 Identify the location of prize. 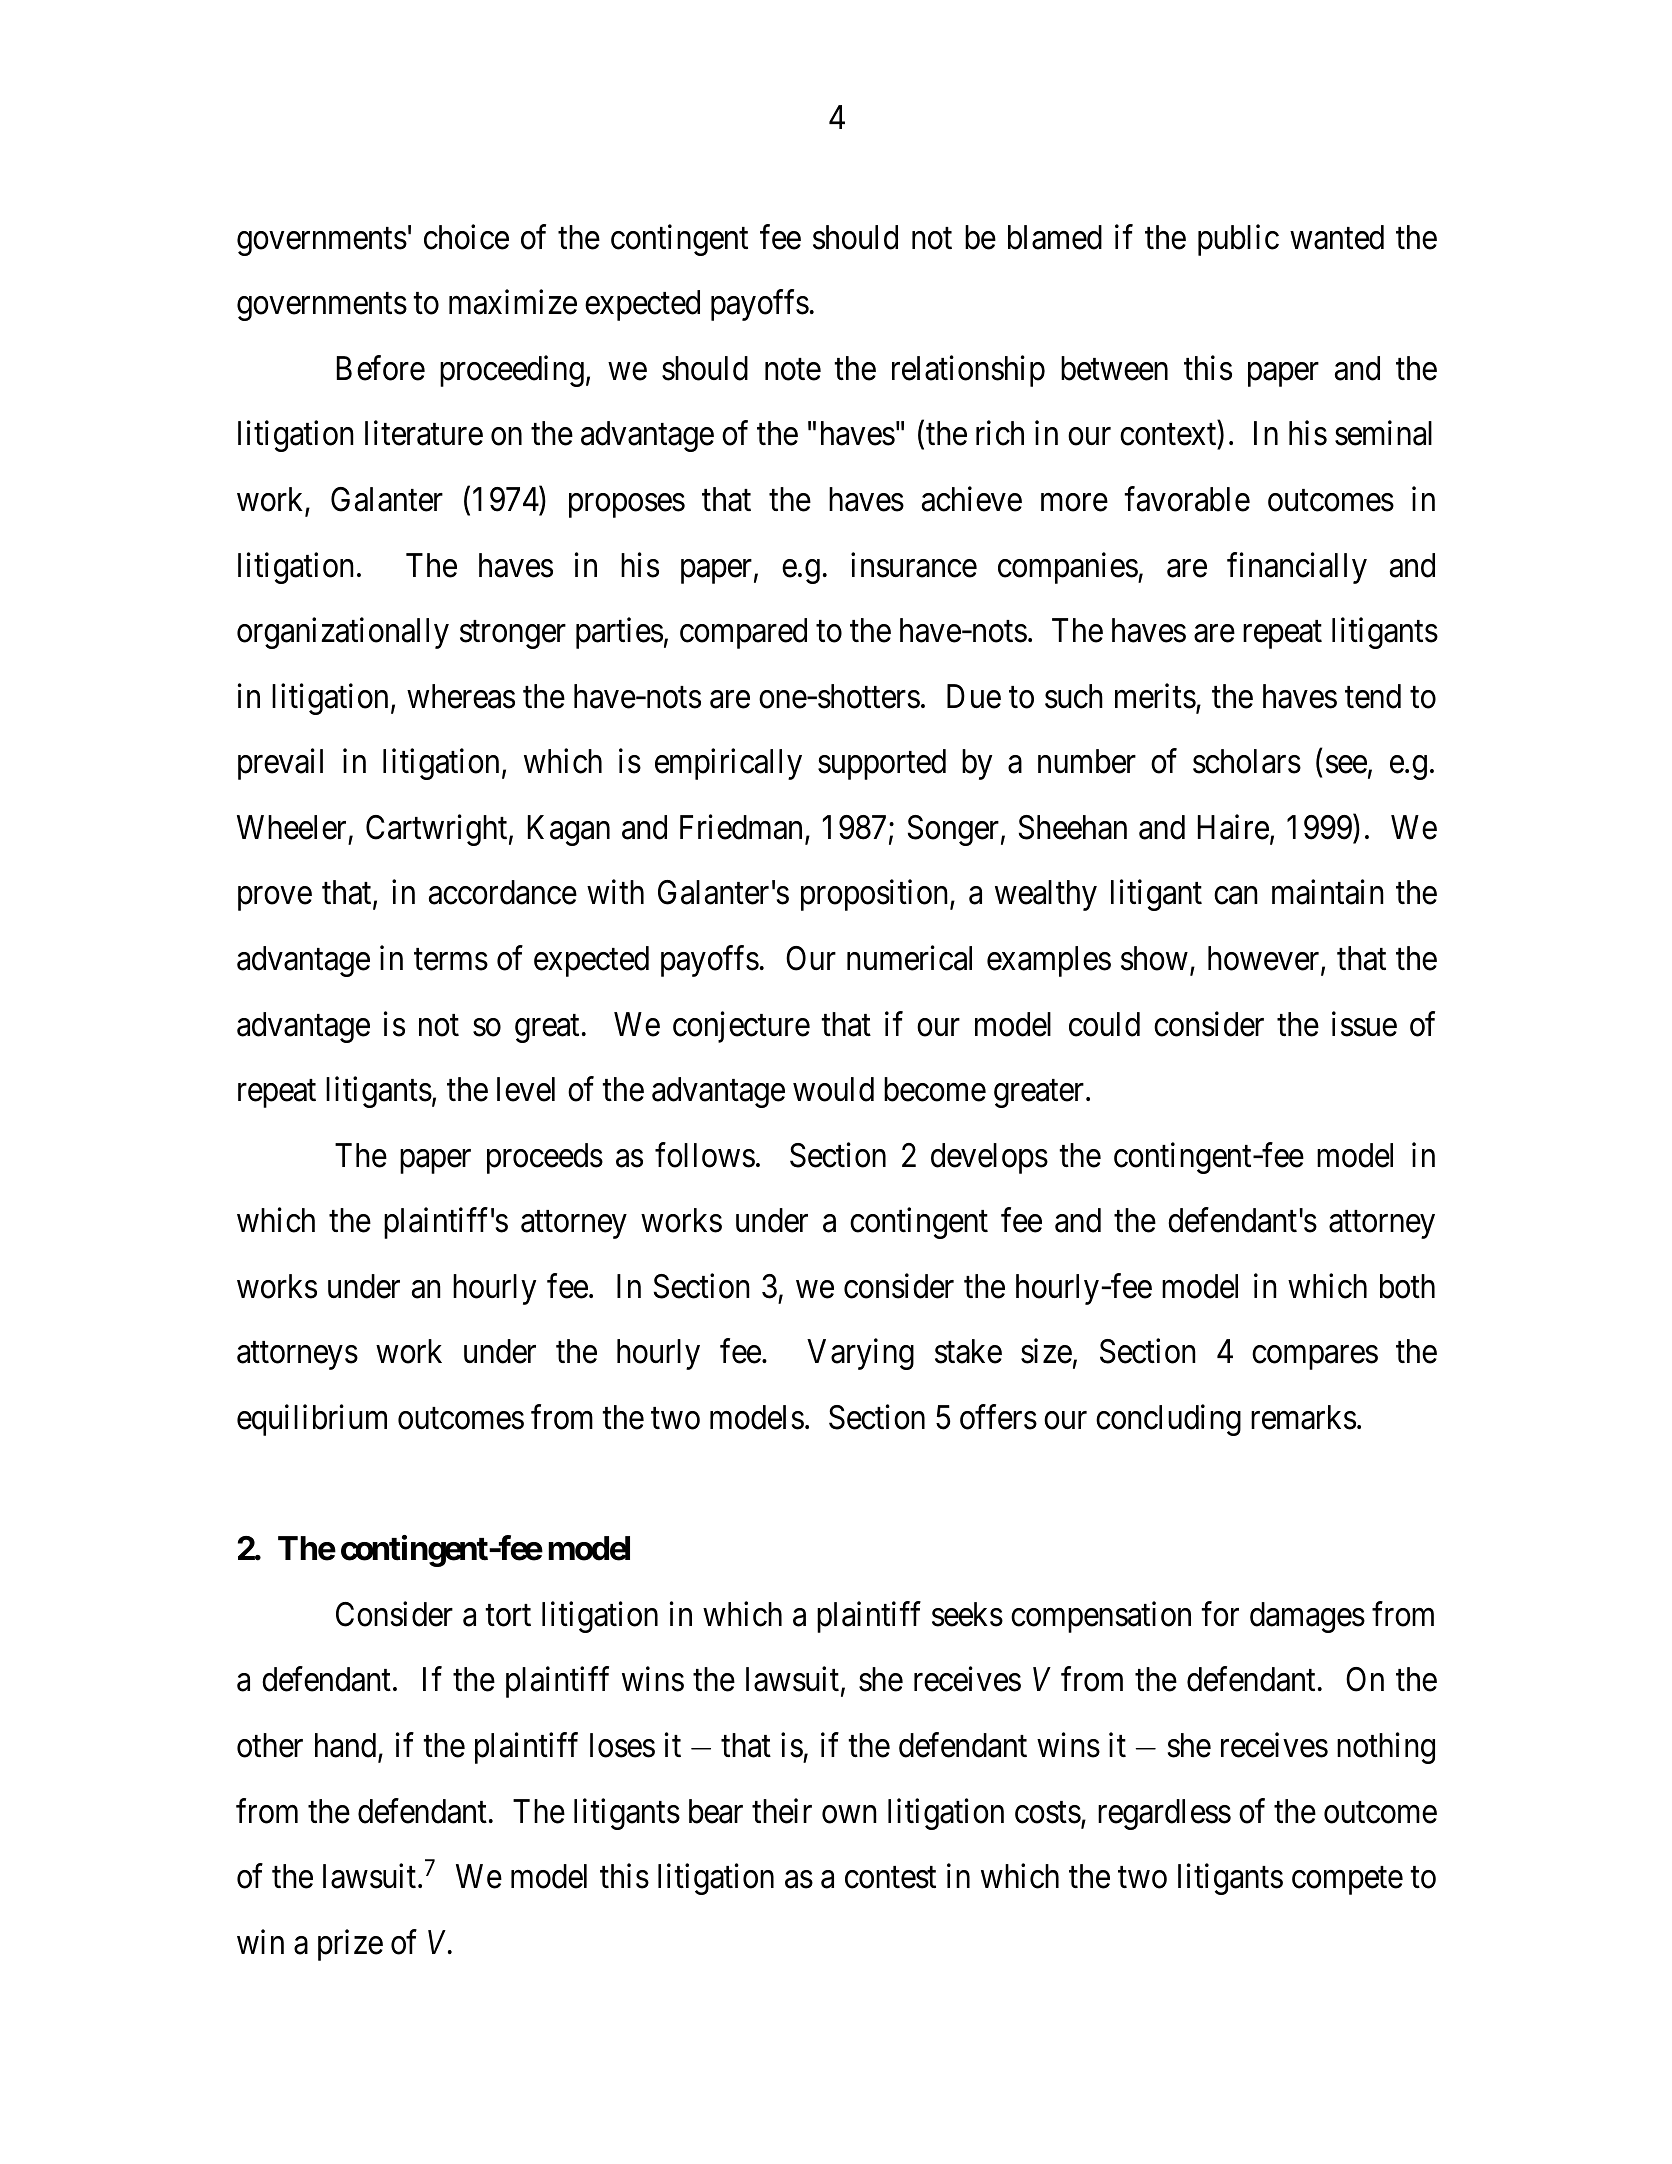
(350, 1945).
